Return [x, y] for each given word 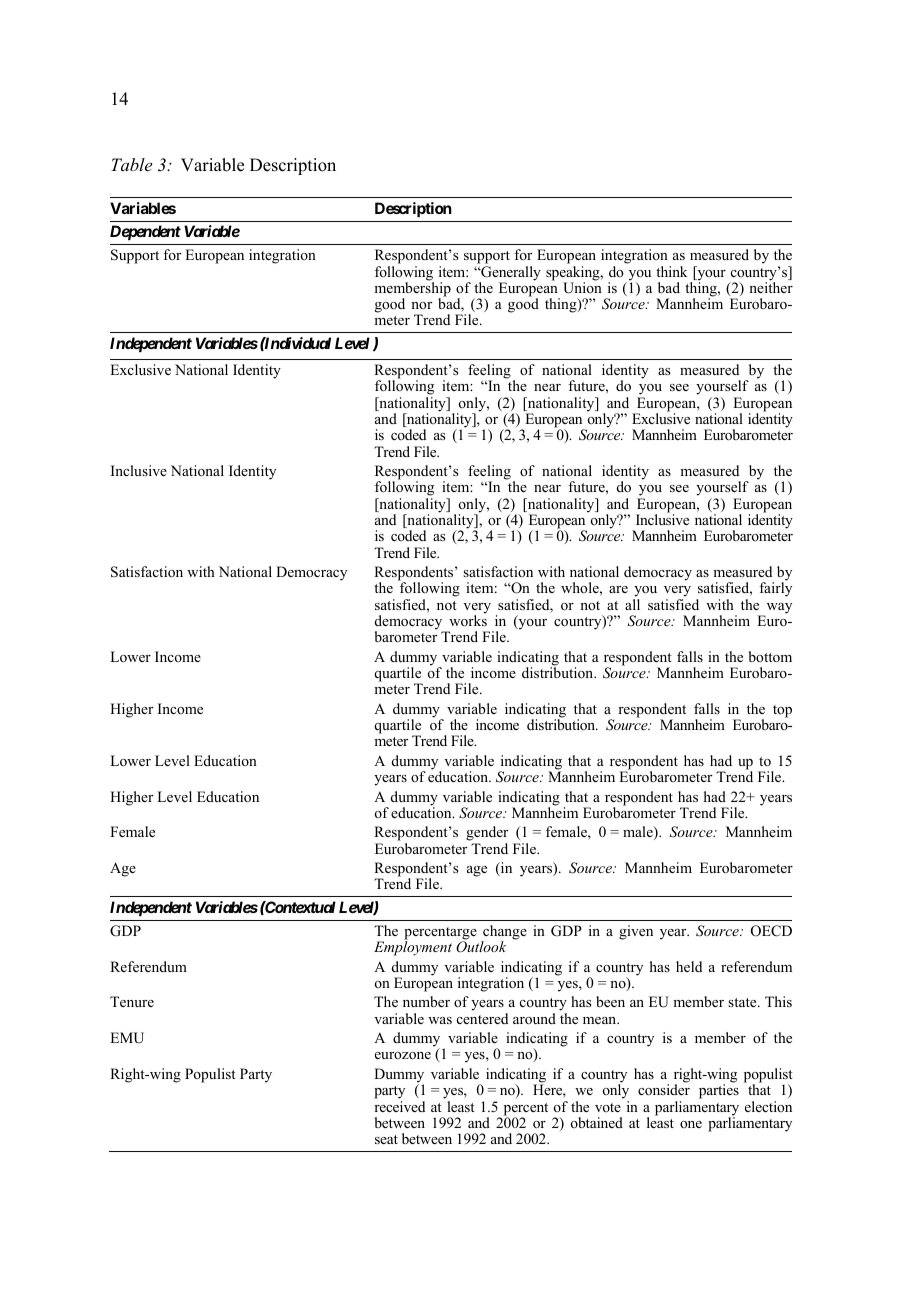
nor [421, 305]
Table [131, 164]
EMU [127, 1038]
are [618, 589]
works [468, 619]
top [782, 711]
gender [487, 835]
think [671, 271]
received [399, 1106]
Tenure [132, 1001]
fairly [775, 589]
